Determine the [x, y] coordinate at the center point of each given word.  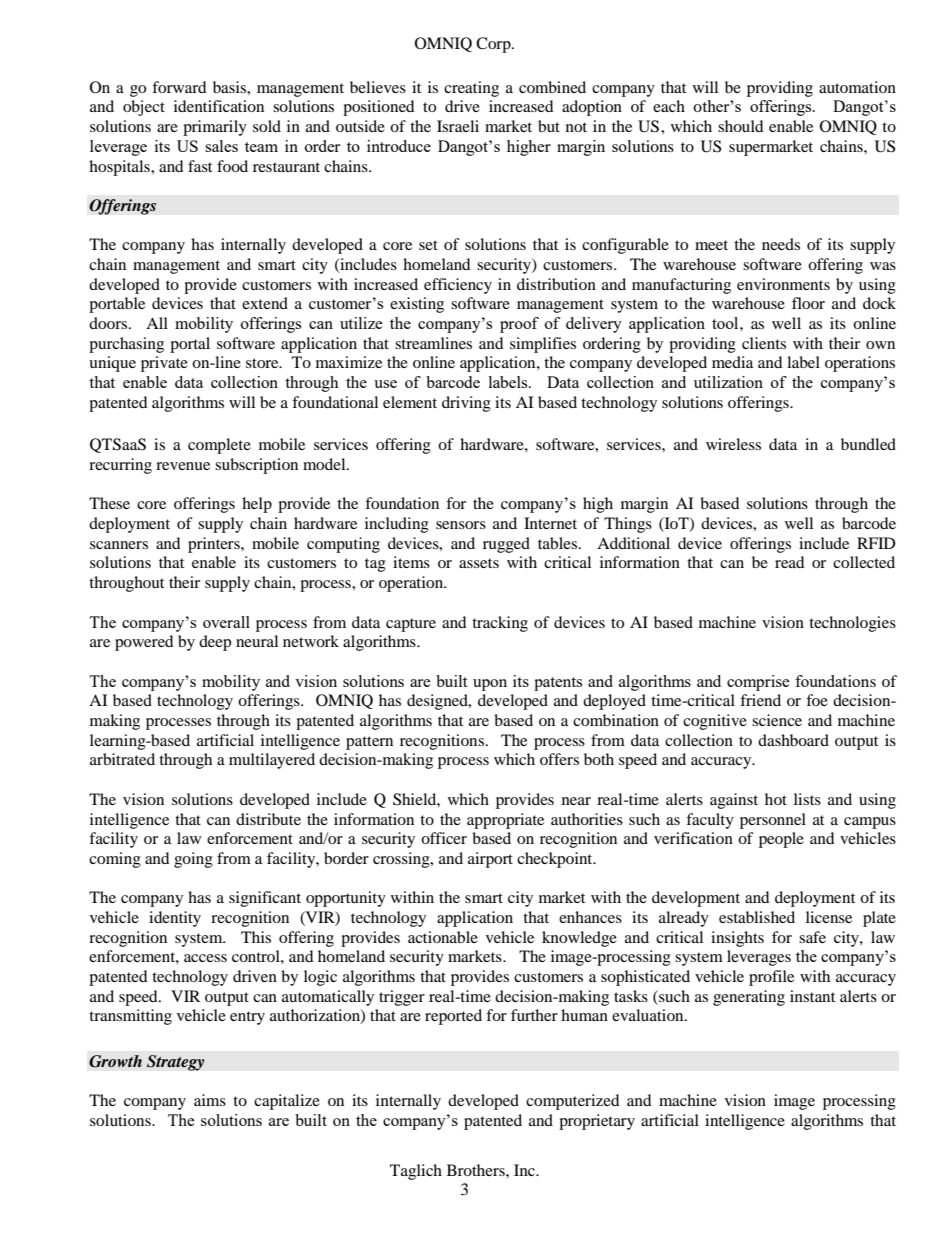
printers [215, 545]
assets [479, 563]
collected [864, 562]
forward [179, 87]
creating [471, 89]
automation [857, 87]
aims [210, 1100]
